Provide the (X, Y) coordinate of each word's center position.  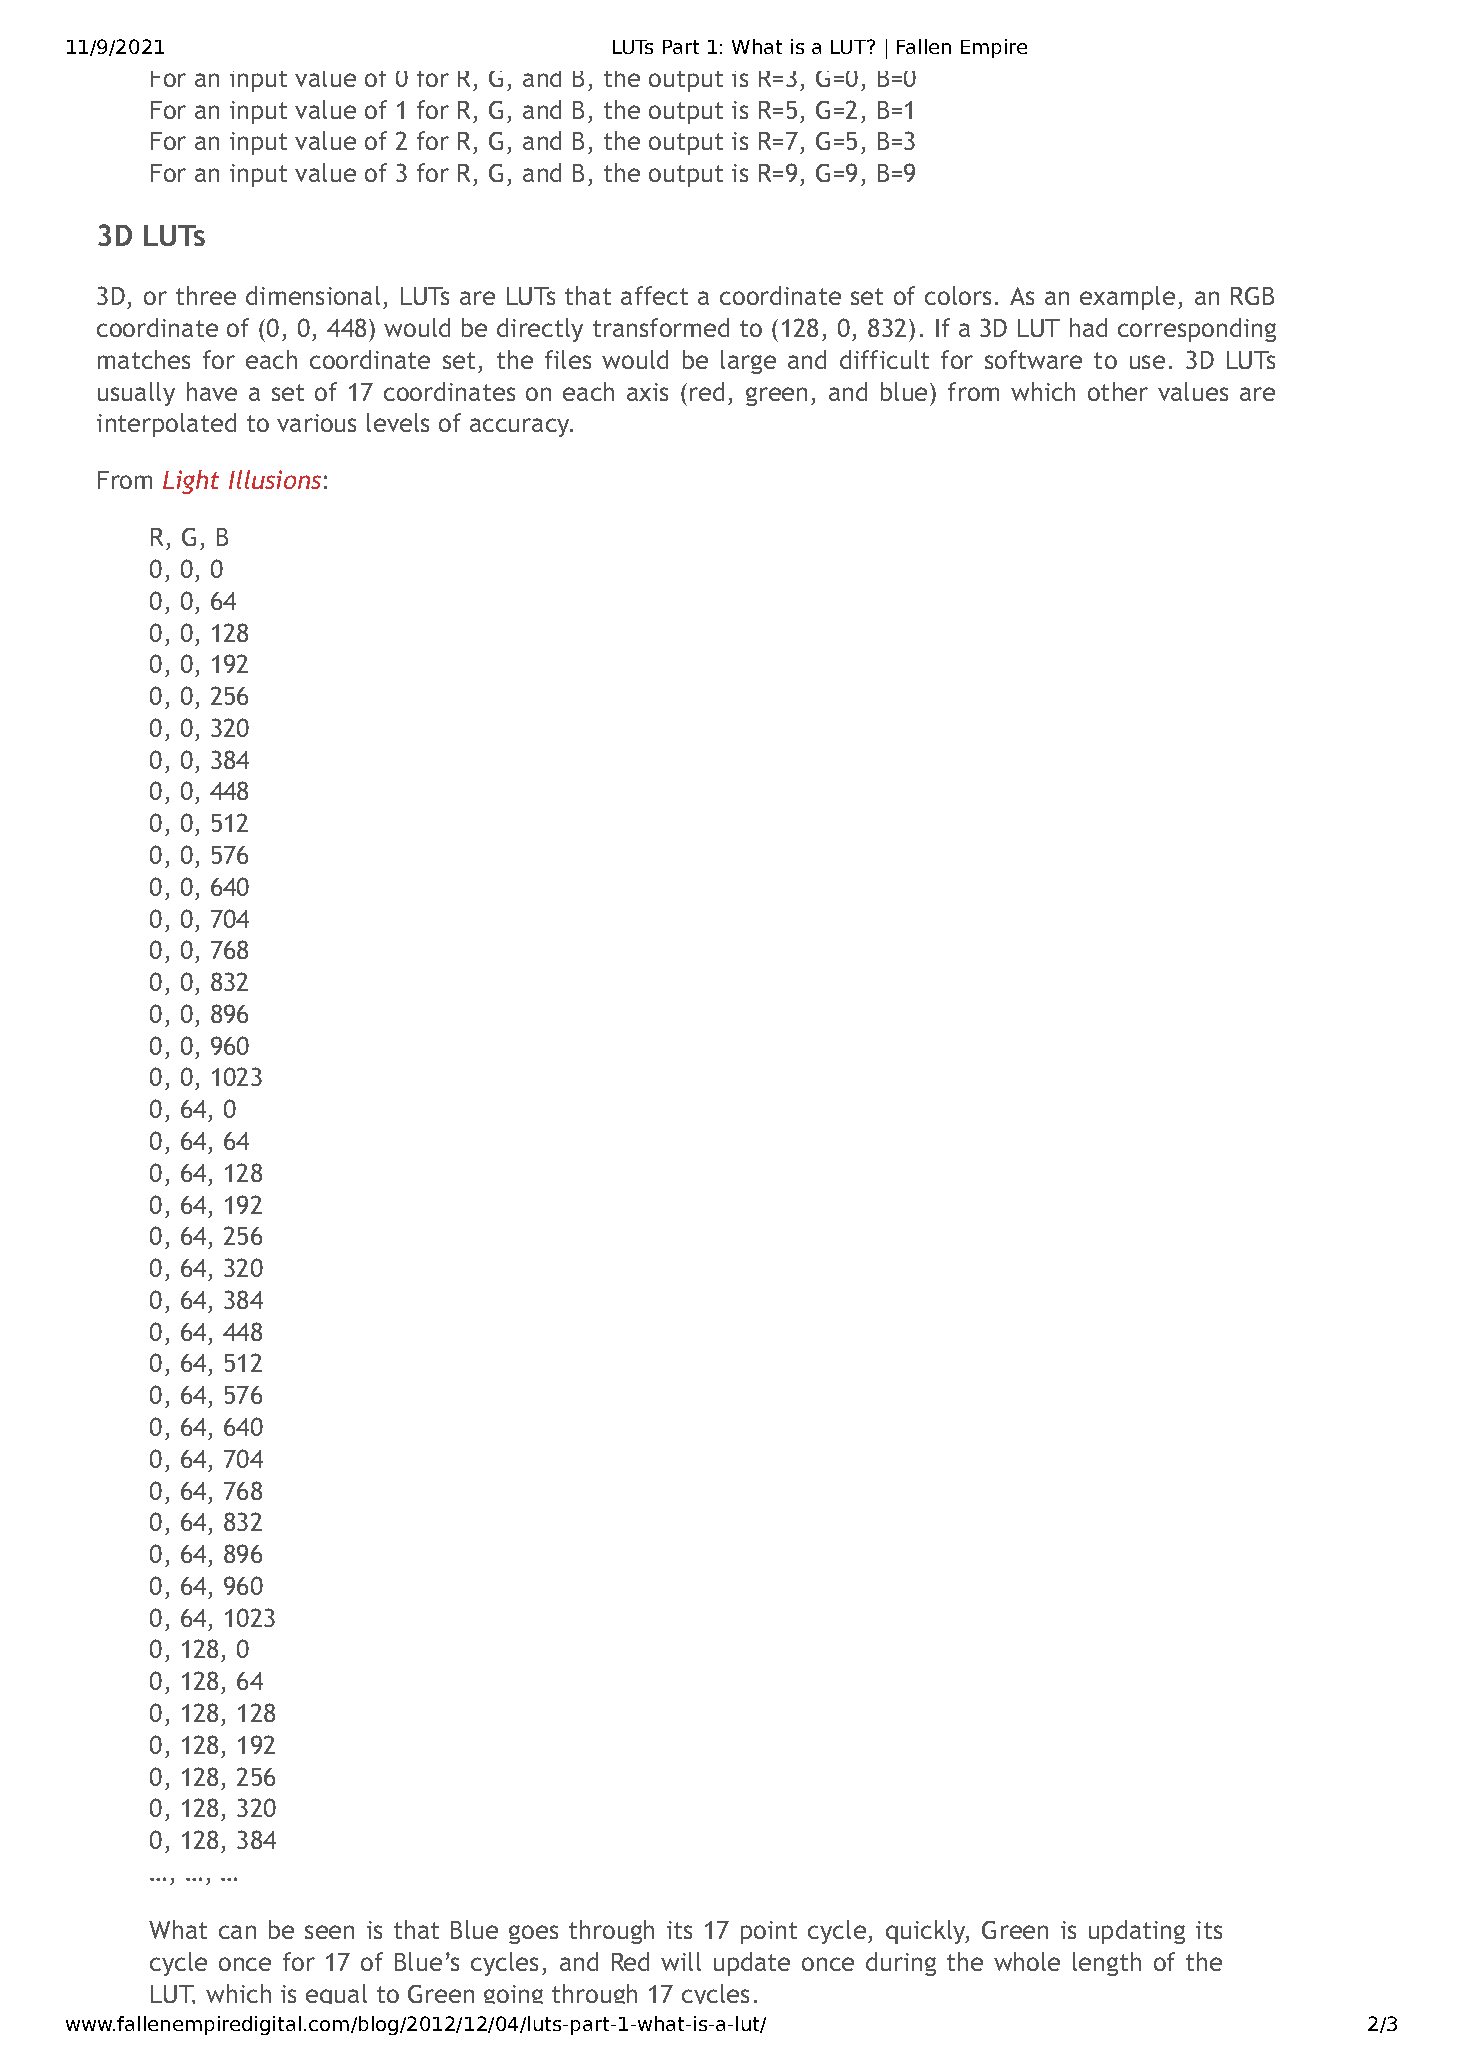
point (769, 1932)
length (1107, 1964)
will (681, 1961)
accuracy (521, 427)
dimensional (313, 295)
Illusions (275, 479)
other (1118, 391)
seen (329, 1932)
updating (1137, 1932)
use (1147, 362)
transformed (661, 327)
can (237, 1932)
